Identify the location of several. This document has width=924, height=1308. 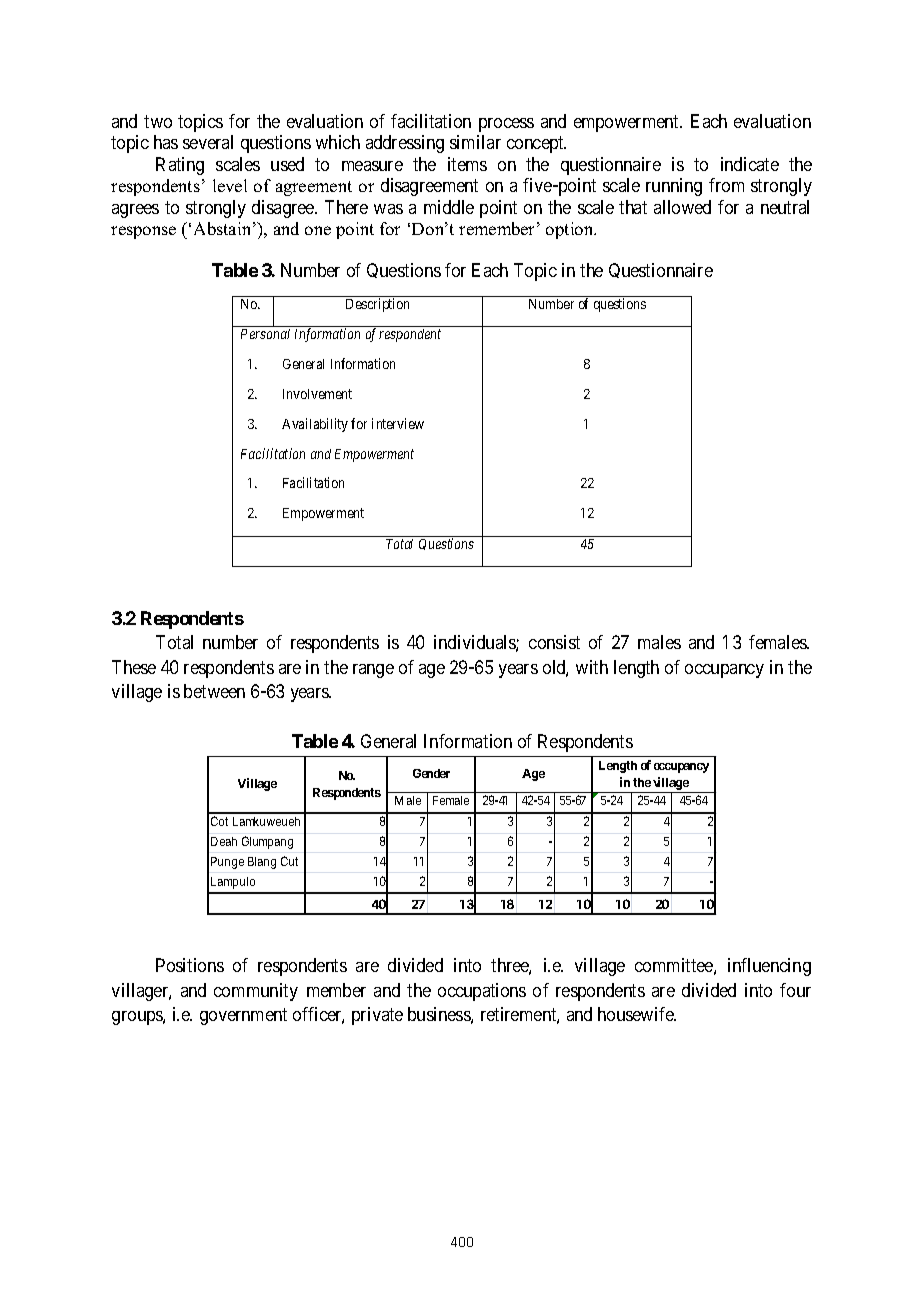
(208, 142).
